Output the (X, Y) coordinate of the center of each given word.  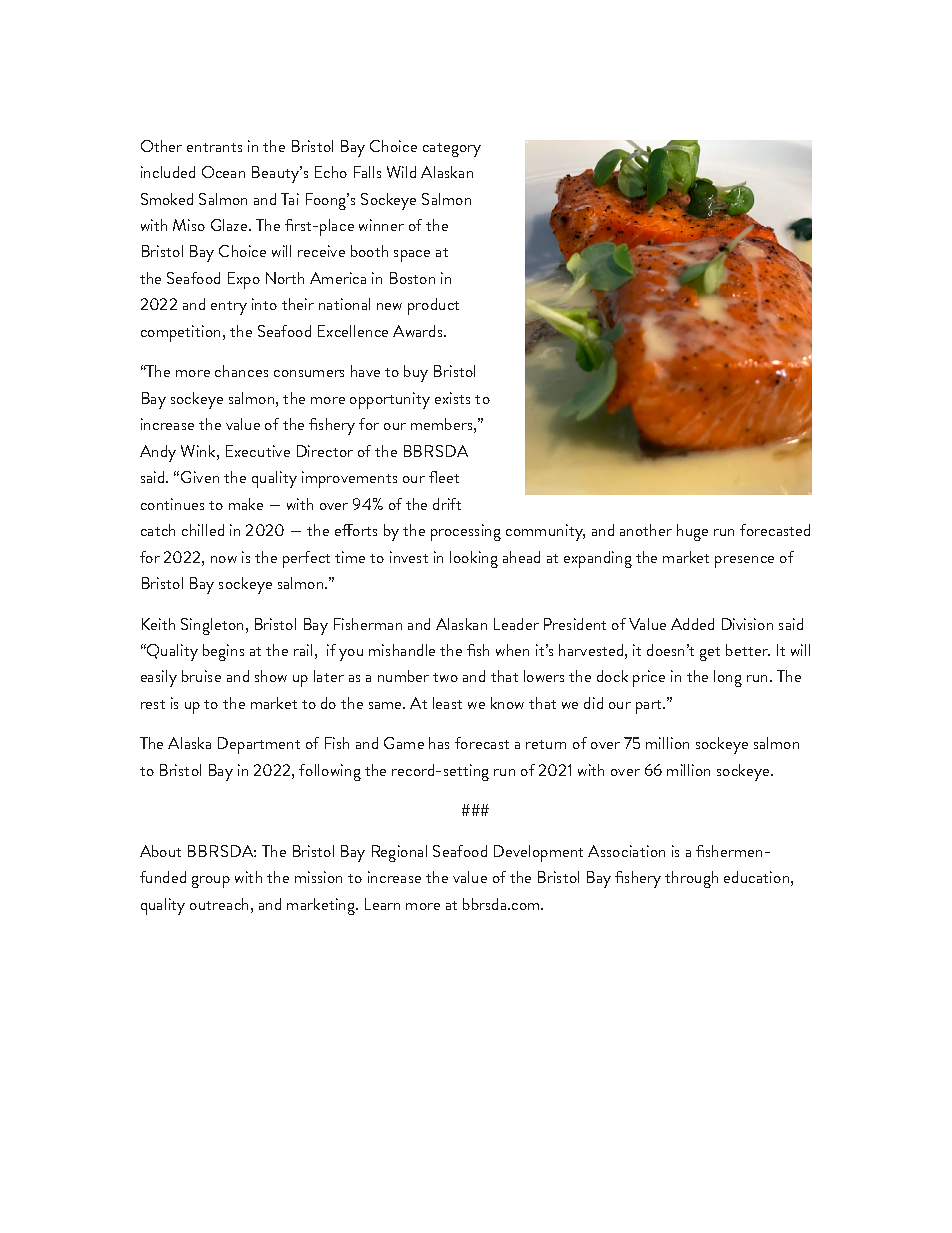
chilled (203, 530)
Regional (399, 853)
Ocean (223, 172)
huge (692, 532)
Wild (401, 172)
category (452, 150)
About (160, 851)
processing (466, 532)
